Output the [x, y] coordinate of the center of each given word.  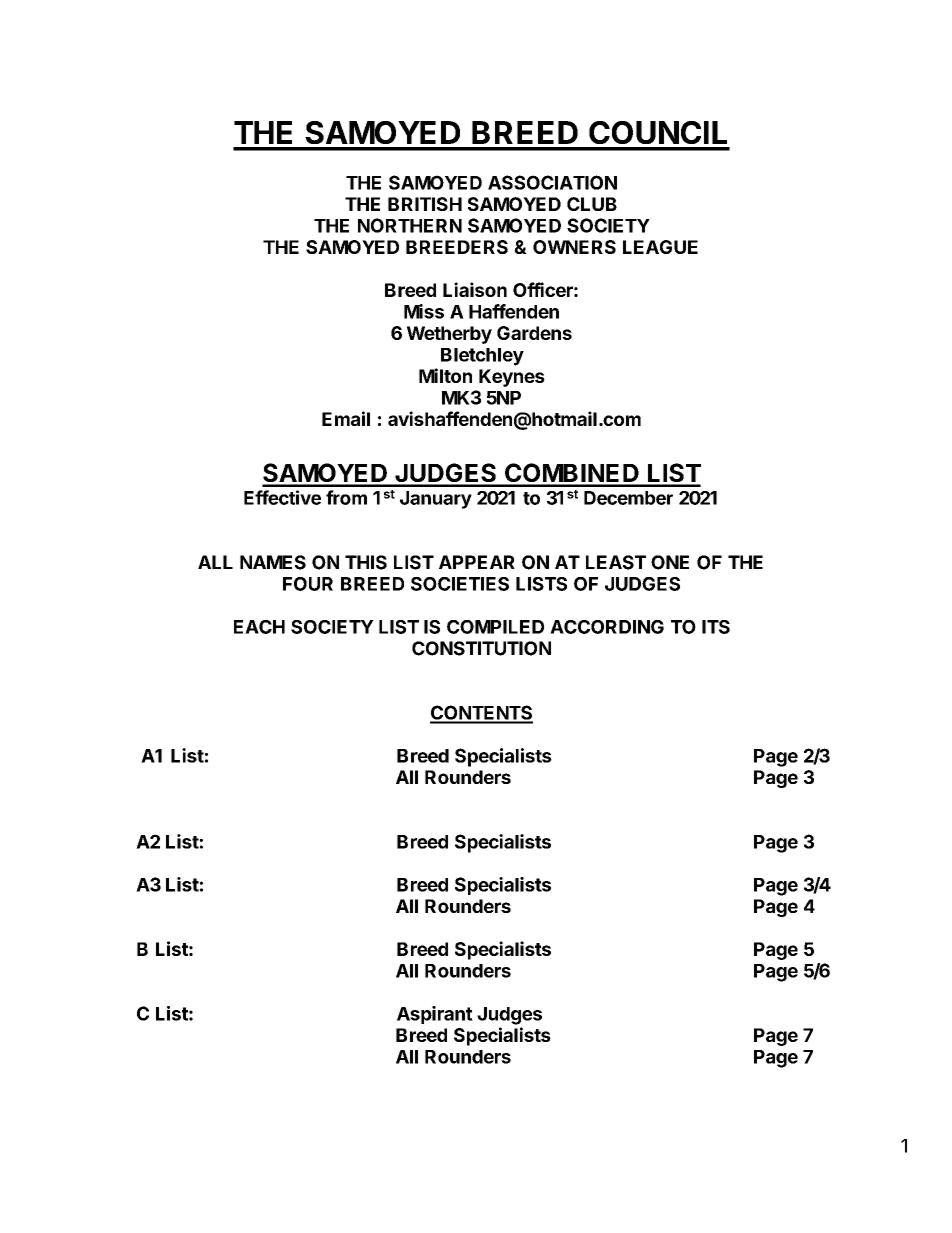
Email [346, 418]
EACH [259, 627]
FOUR [308, 584]
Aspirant [435, 1015]
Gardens [534, 333]
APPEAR [477, 562]
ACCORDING [607, 627]
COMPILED [495, 627]
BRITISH [425, 204]
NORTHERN [410, 225]
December [628, 498]
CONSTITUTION [481, 648]
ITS [716, 627]
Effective [282, 497]
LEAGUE [660, 247]
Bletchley [482, 357]
